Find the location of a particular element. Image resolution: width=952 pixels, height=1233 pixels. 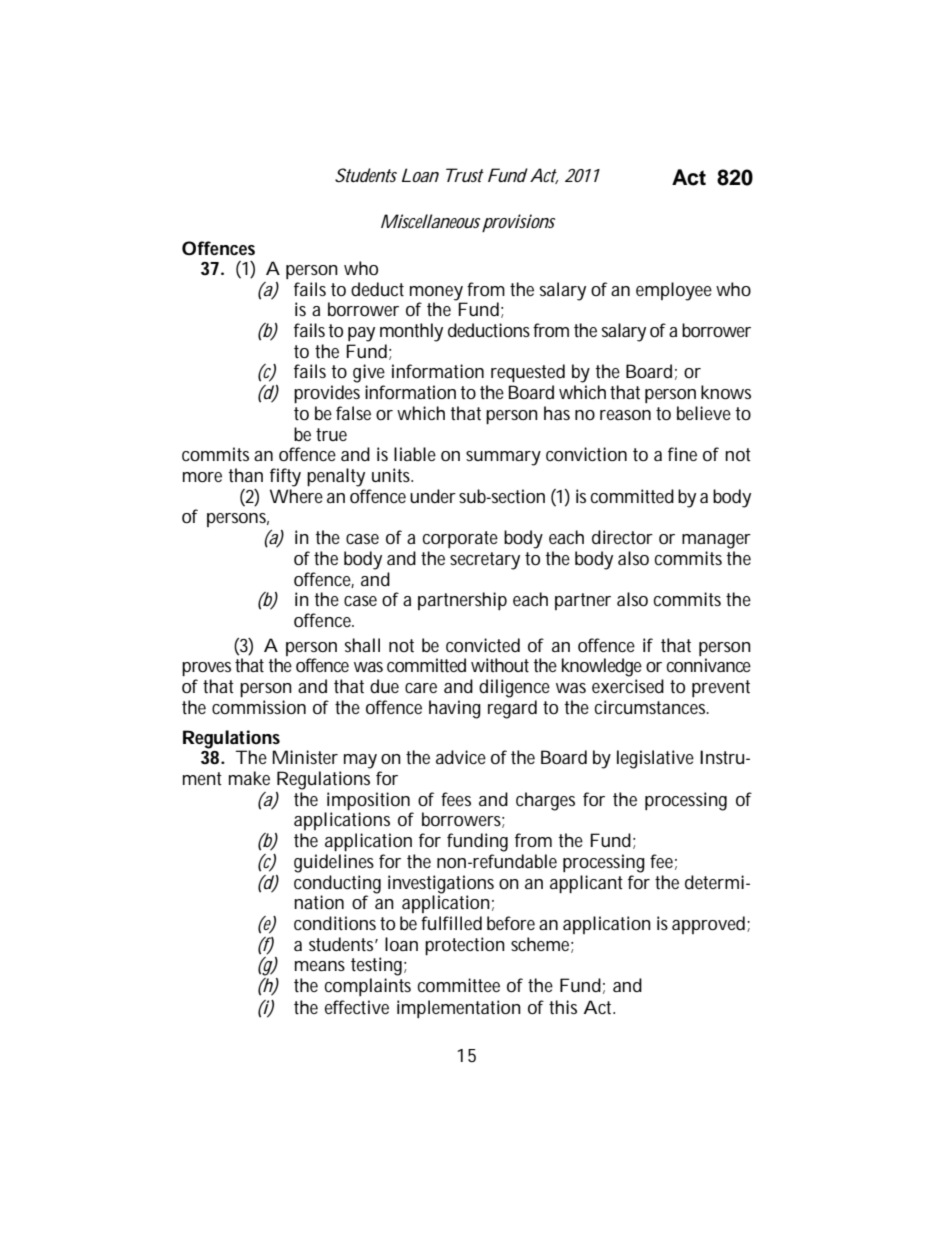

effective is located at coordinates (357, 1007).
